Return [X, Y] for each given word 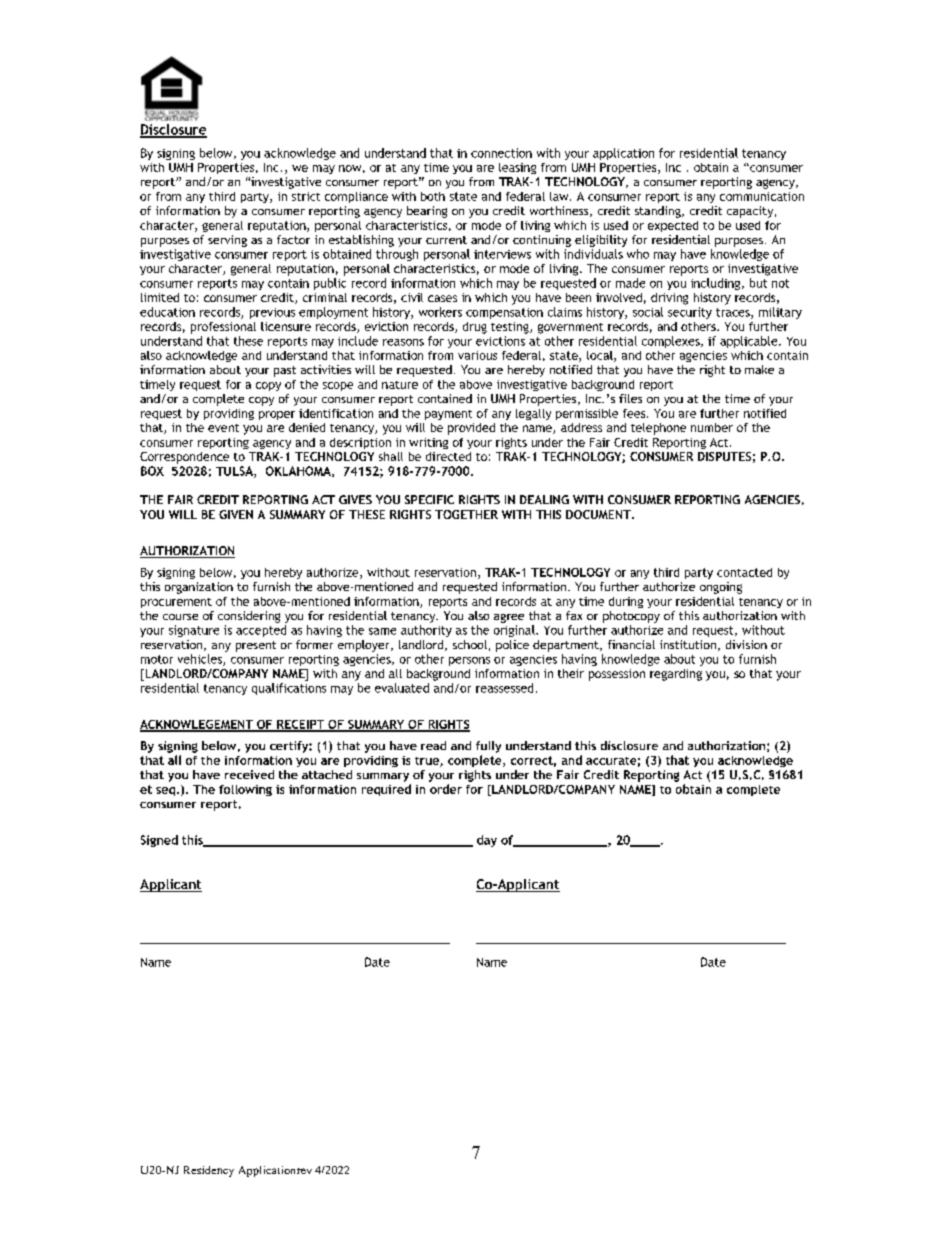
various [477, 355]
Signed [159, 841]
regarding [676, 675]
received [249, 774]
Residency [209, 1171]
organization [199, 588]
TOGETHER [466, 514]
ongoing [721, 588]
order [446, 789]
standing [659, 212]
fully [488, 747]
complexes [672, 342]
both [433, 196]
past [285, 371]
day [487, 841]
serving [227, 241]
